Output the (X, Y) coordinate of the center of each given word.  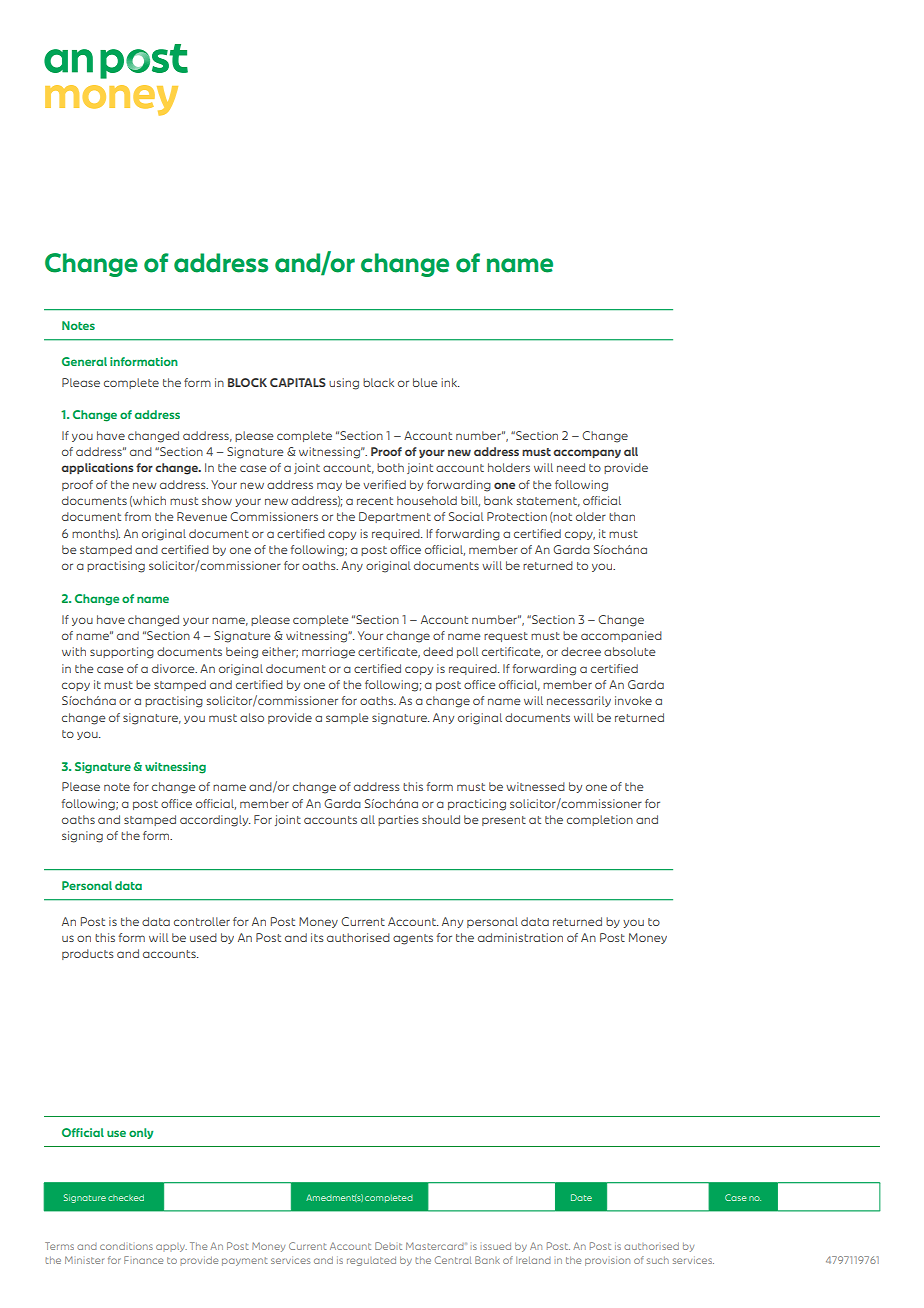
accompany (587, 453)
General (84, 361)
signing (82, 837)
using (344, 384)
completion (600, 820)
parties (398, 820)
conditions (126, 1246)
